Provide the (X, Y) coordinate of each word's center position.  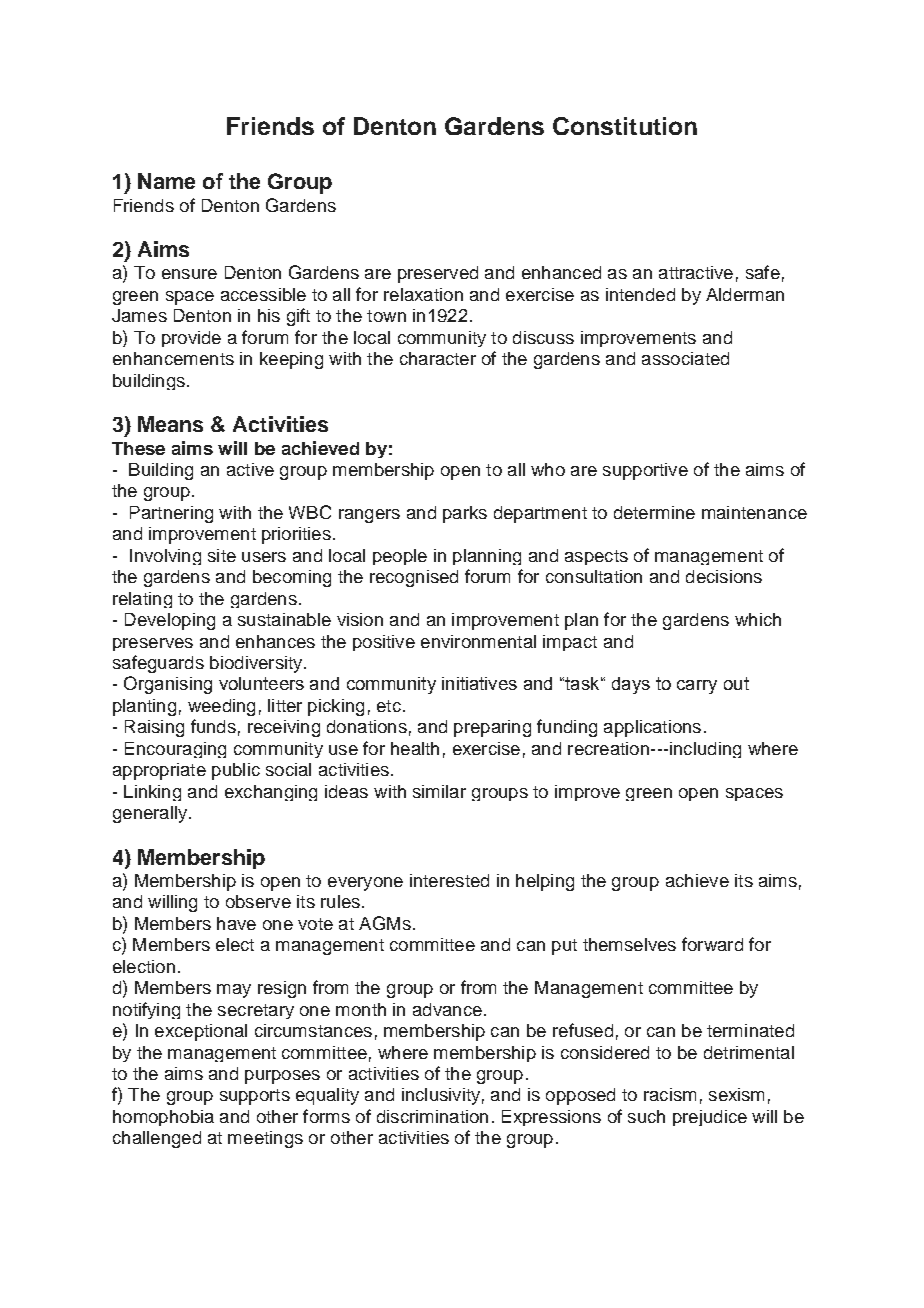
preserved (438, 274)
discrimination (432, 1116)
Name (166, 181)
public (236, 771)
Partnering (171, 514)
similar (439, 791)
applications (652, 728)
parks (465, 514)
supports (255, 1097)
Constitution (625, 126)
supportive (645, 471)
